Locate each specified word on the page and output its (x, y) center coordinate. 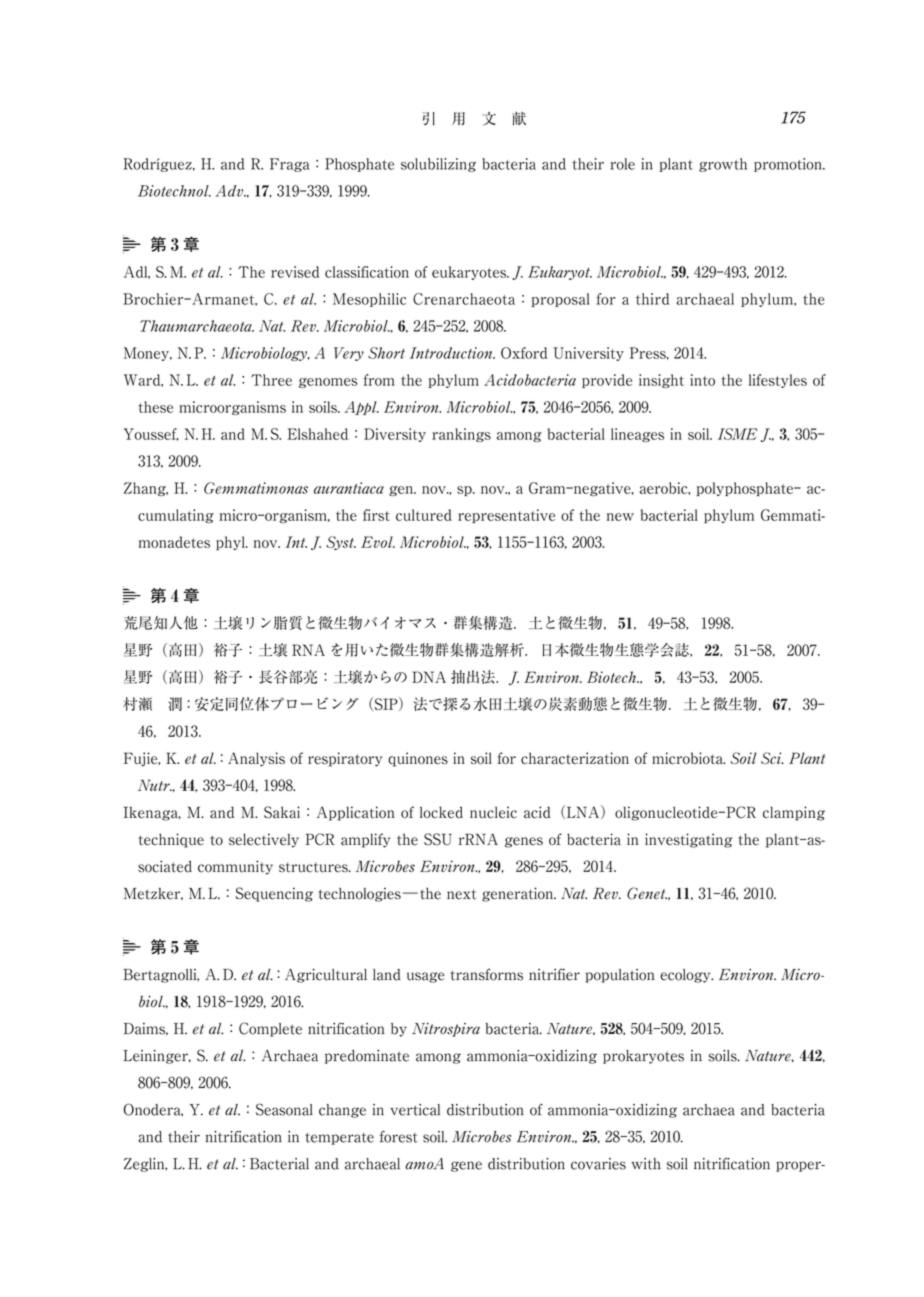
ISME (737, 434)
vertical (415, 1110)
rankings (461, 435)
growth (723, 165)
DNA (429, 677)
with (646, 1164)
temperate (339, 1138)
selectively (264, 840)
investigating (688, 840)
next (461, 894)
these (156, 407)
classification (367, 272)
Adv (231, 191)
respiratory (345, 759)
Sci (772, 758)
